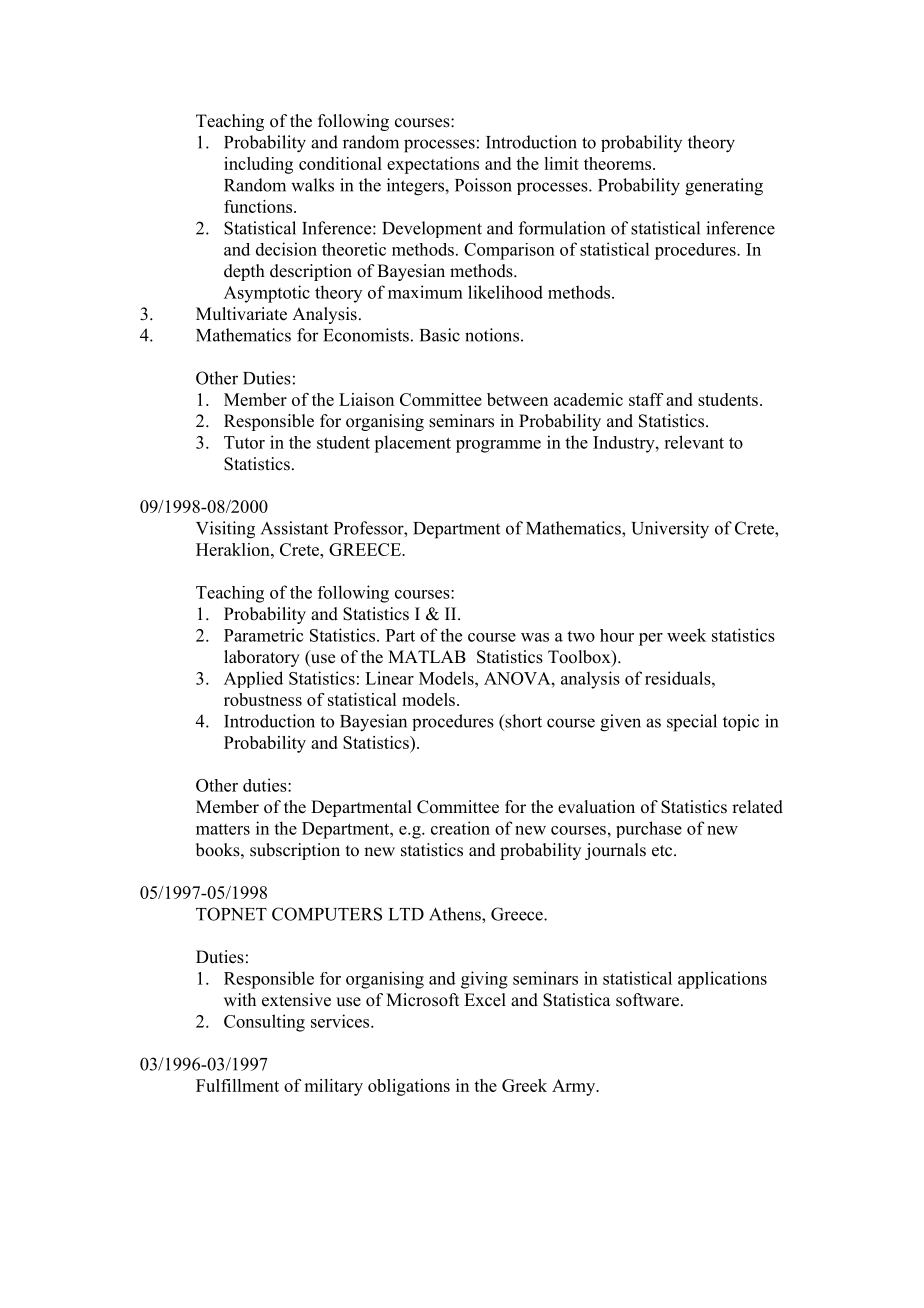  Describe the element at coordinates (263, 699) in the image. I see `robustness` at that location.
